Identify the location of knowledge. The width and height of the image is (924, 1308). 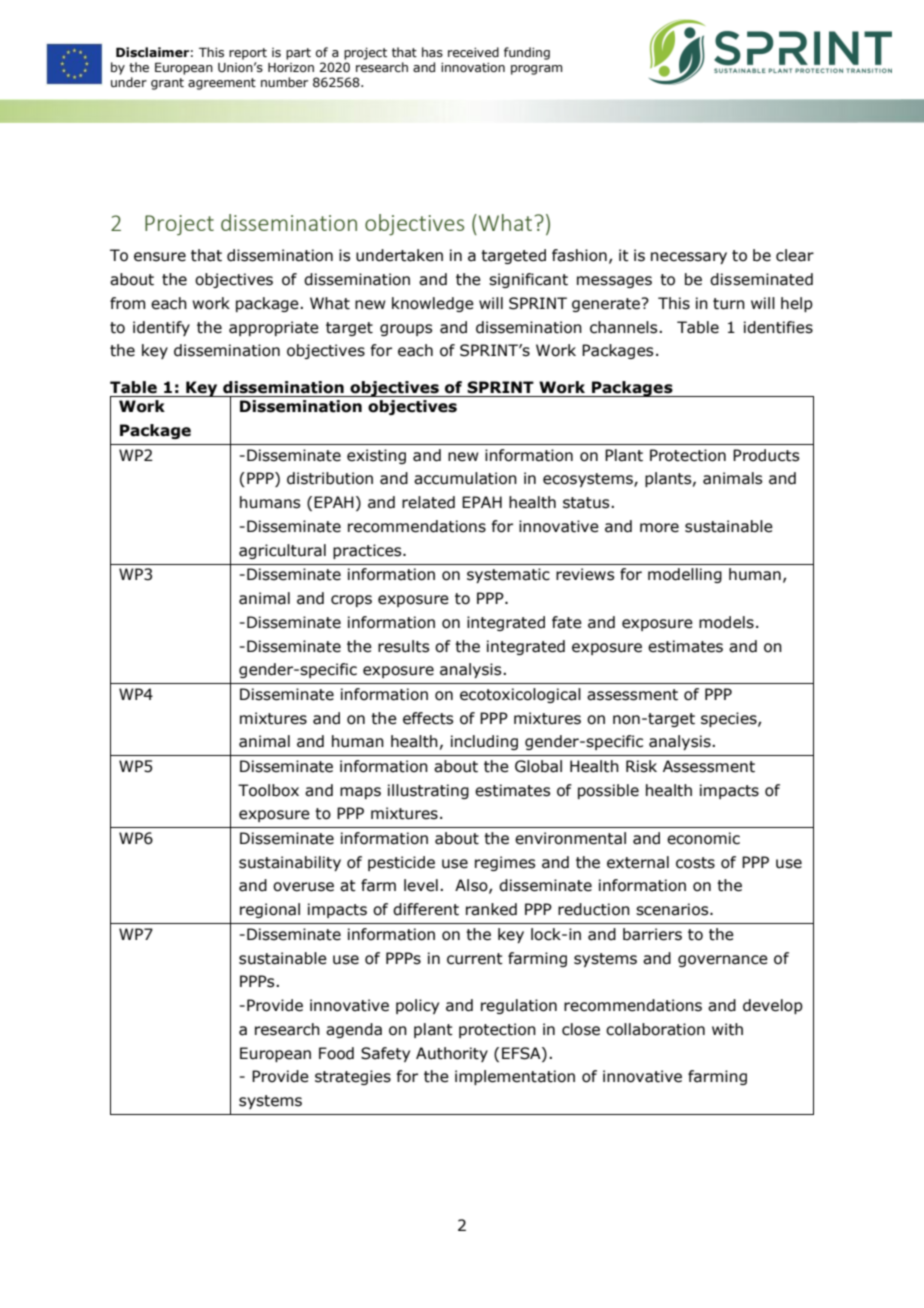
(433, 304).
